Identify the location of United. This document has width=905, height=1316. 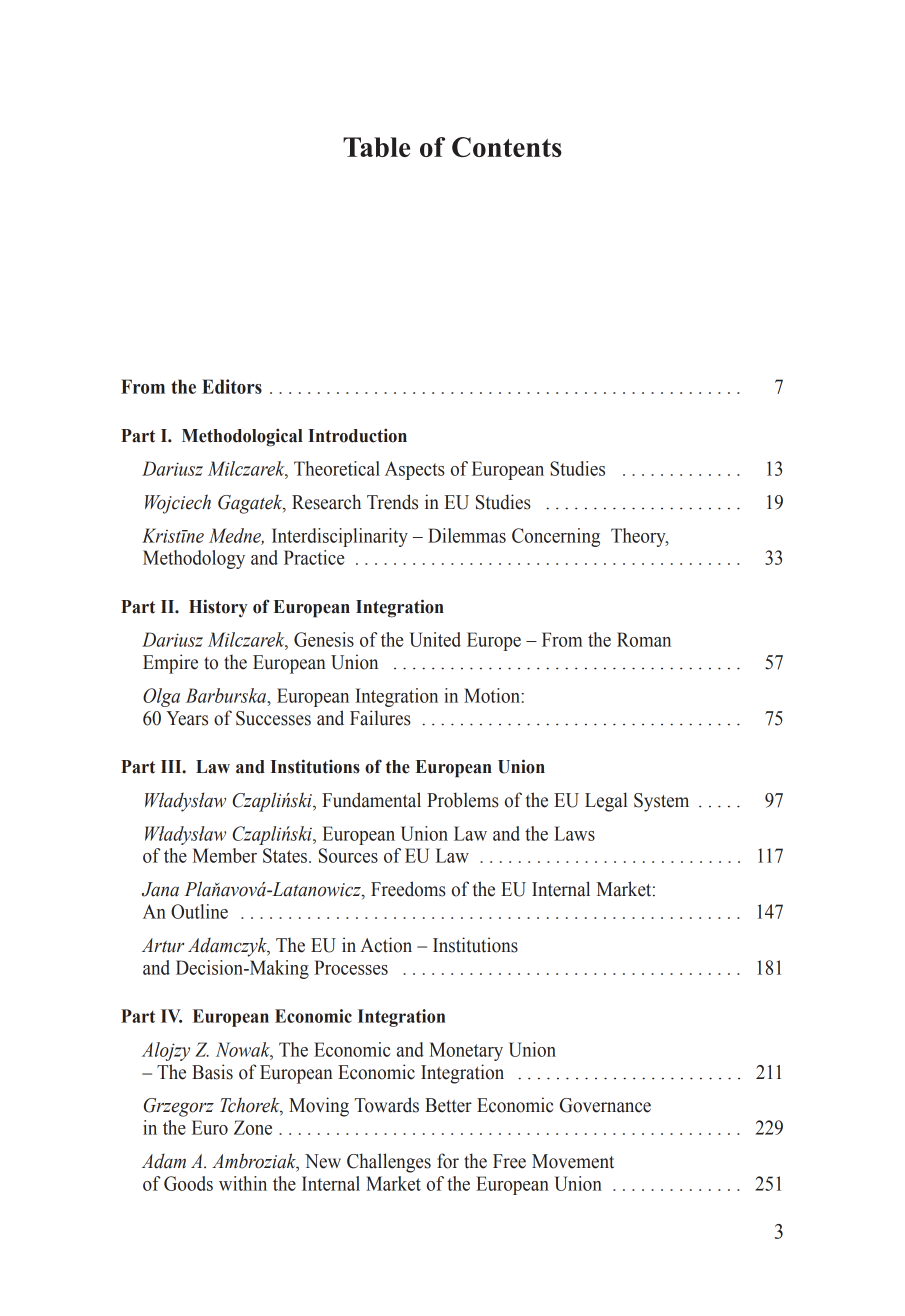
(435, 639).
